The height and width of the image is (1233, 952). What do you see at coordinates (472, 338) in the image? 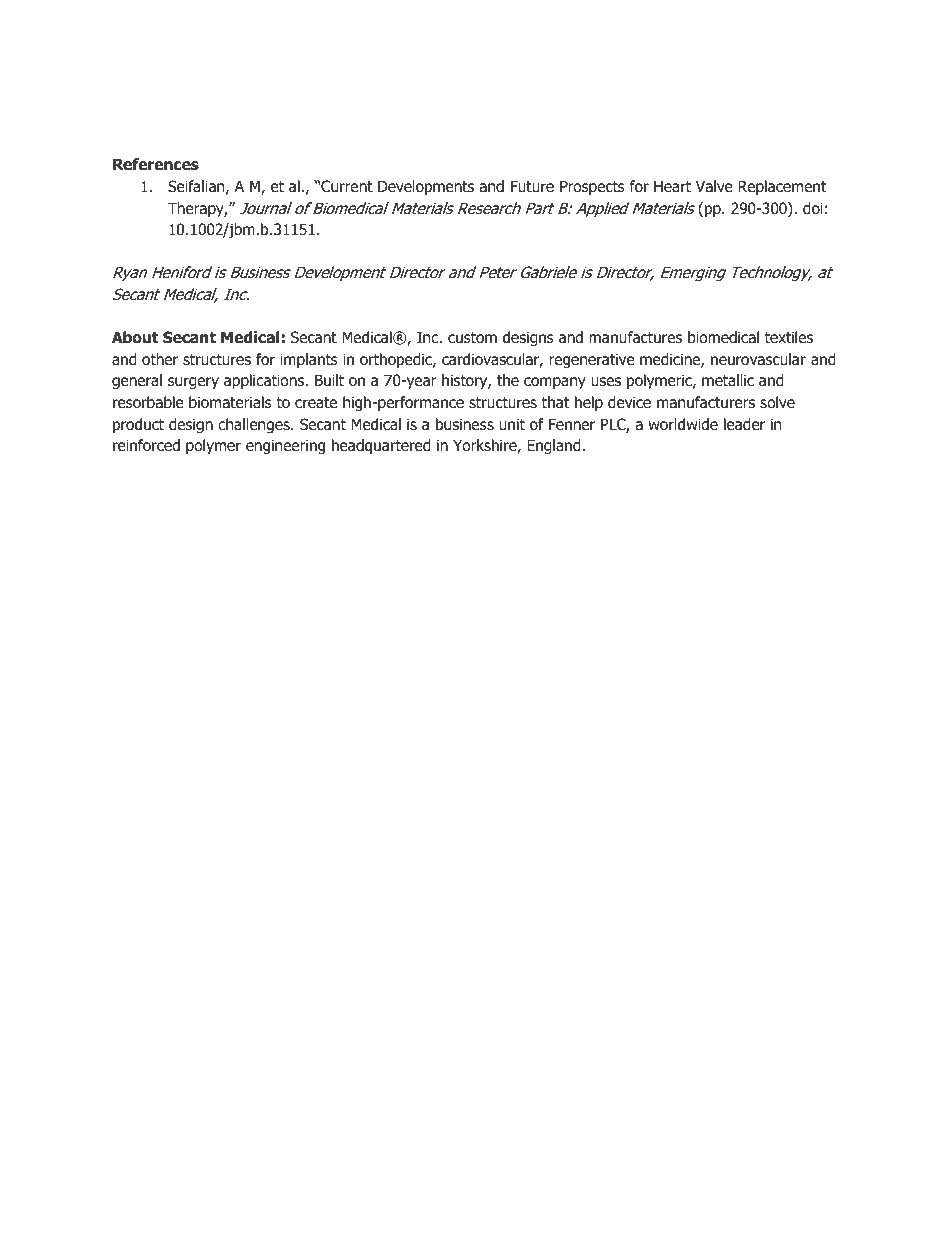
I see `custom` at bounding box center [472, 338].
